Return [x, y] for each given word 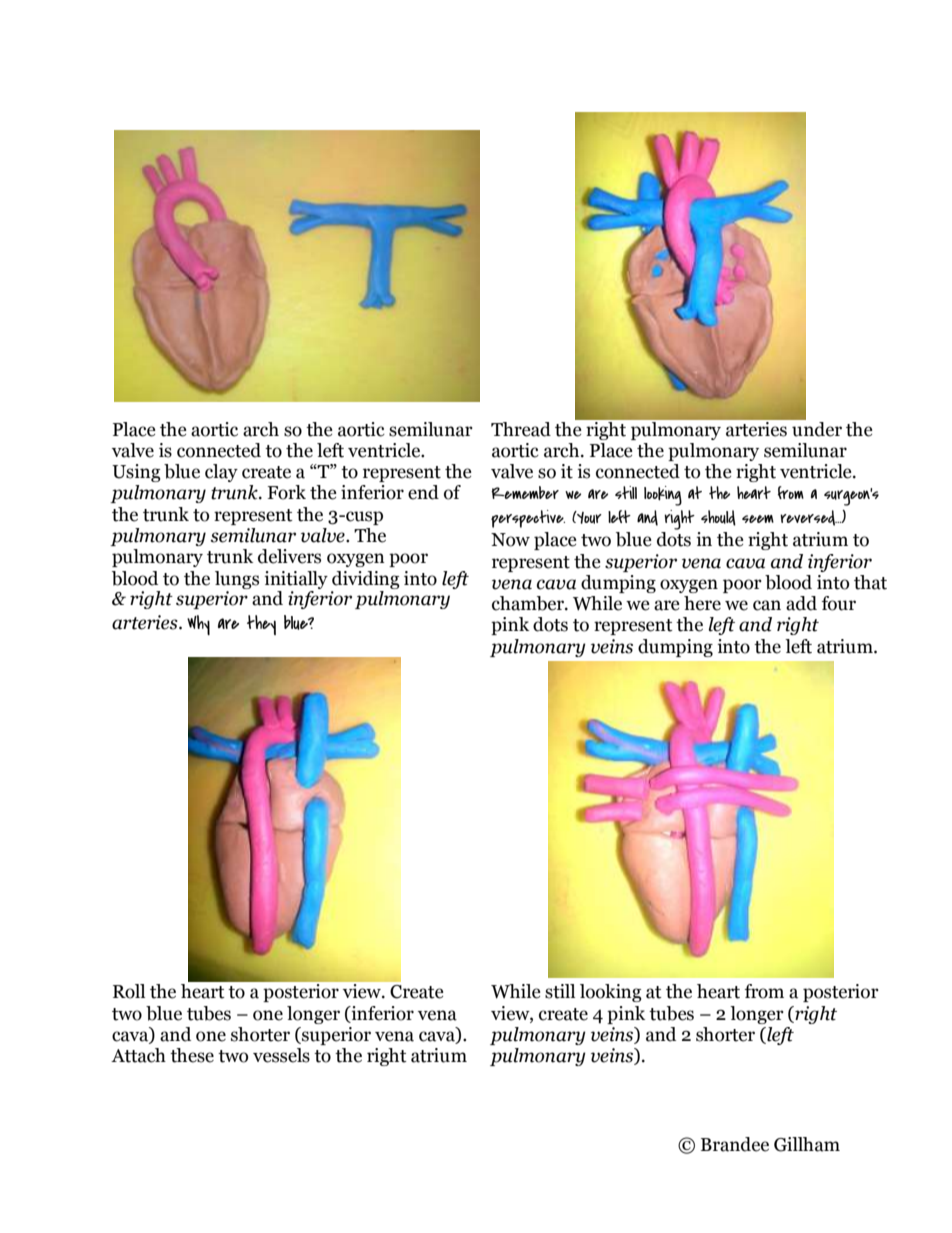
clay [221, 473]
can [767, 605]
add [801, 603]
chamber [529, 603]
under [816, 428]
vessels [281, 1055]
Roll [129, 991]
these [192, 1055]
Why [198, 625]
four [839, 603]
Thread [521, 429]
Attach [138, 1055]
